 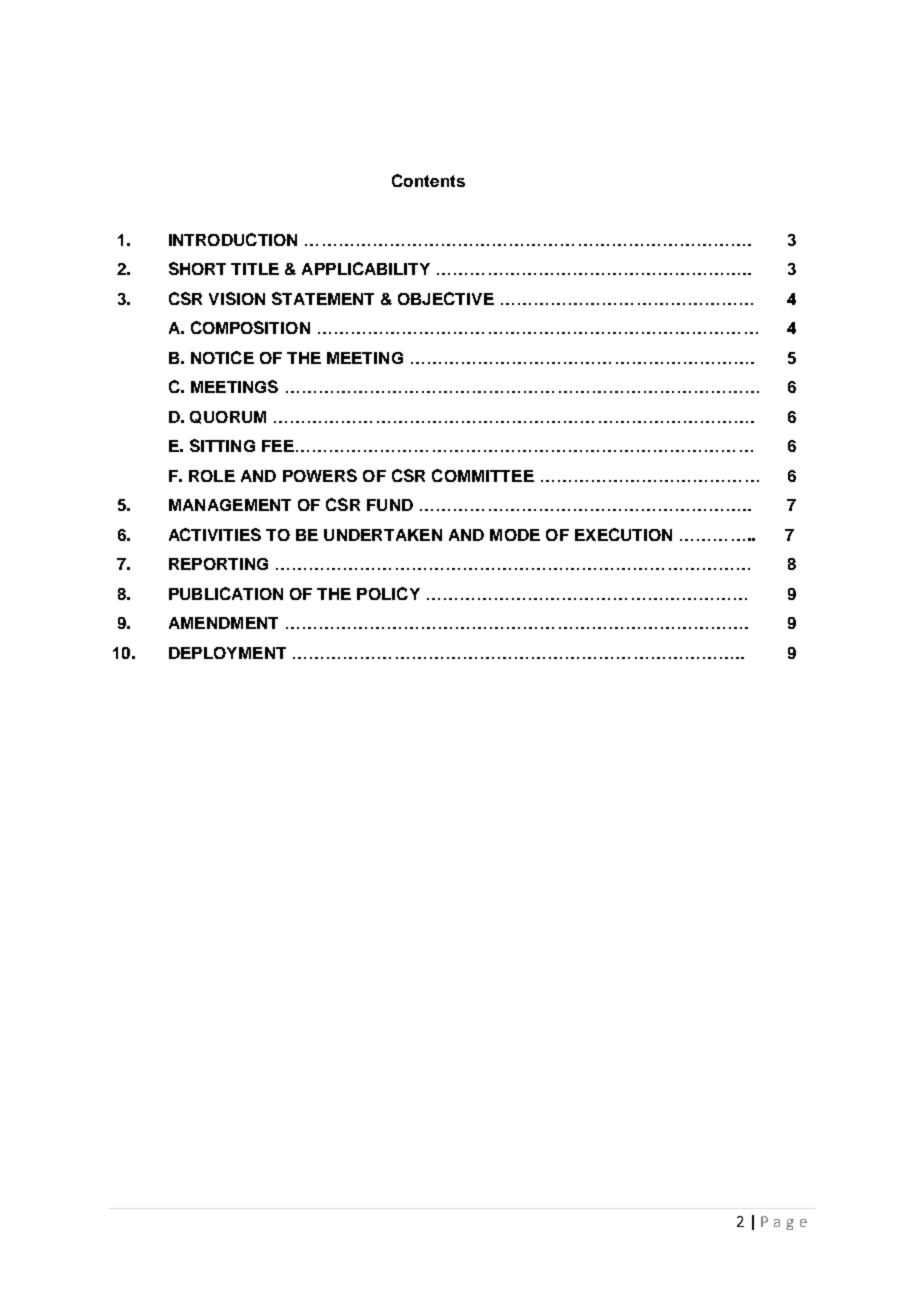 What do you see at coordinates (623, 534) in the document?
I see `EXECUTION` at bounding box center [623, 534].
